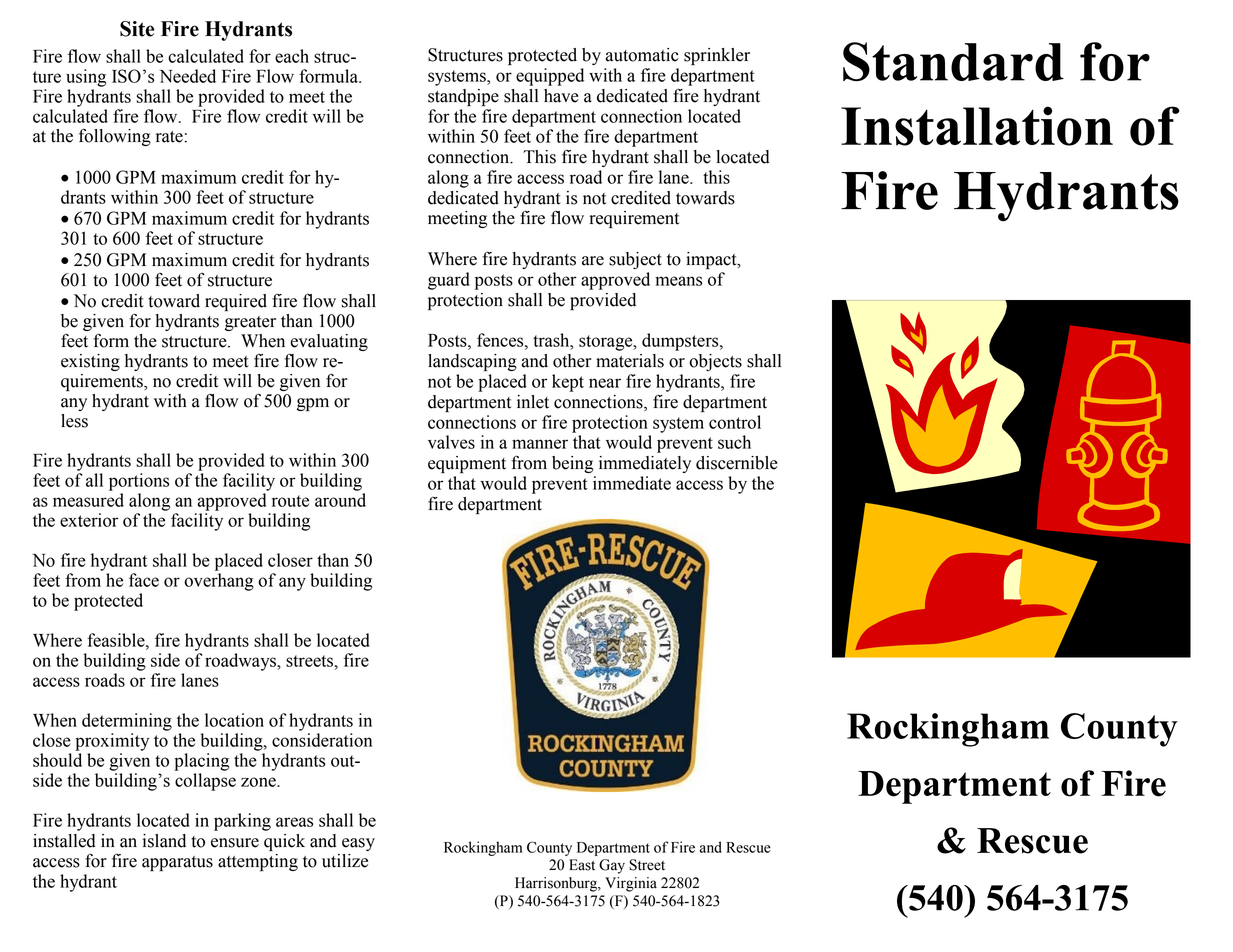  Describe the element at coordinates (236, 302) in the screenshot. I see `required` at that location.
